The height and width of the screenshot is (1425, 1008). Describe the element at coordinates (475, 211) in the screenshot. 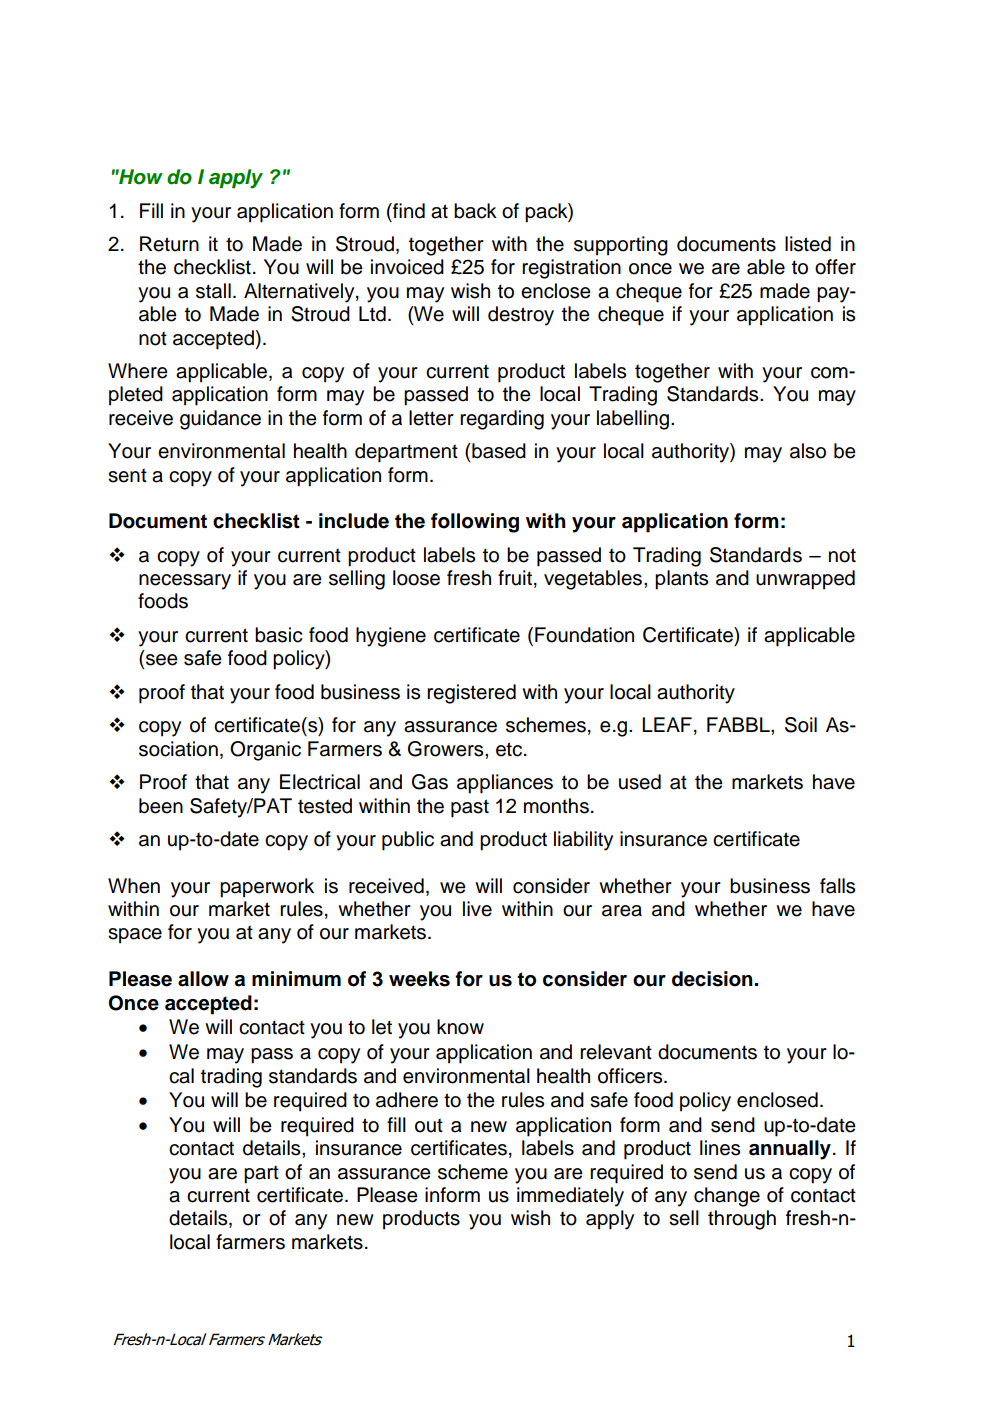

I see `back` at that location.
